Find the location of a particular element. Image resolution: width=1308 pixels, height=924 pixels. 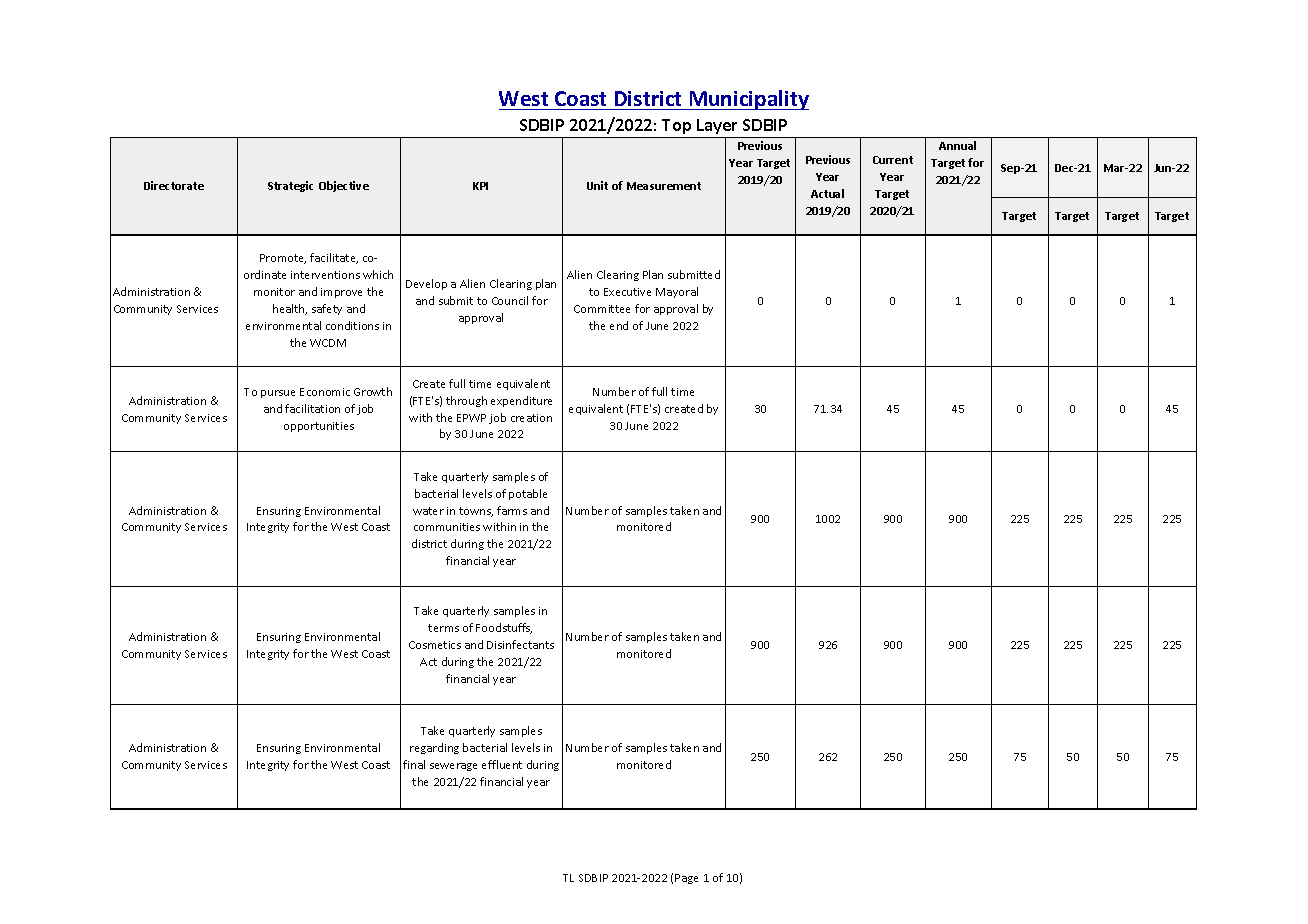

effluent is located at coordinates (502, 764).
